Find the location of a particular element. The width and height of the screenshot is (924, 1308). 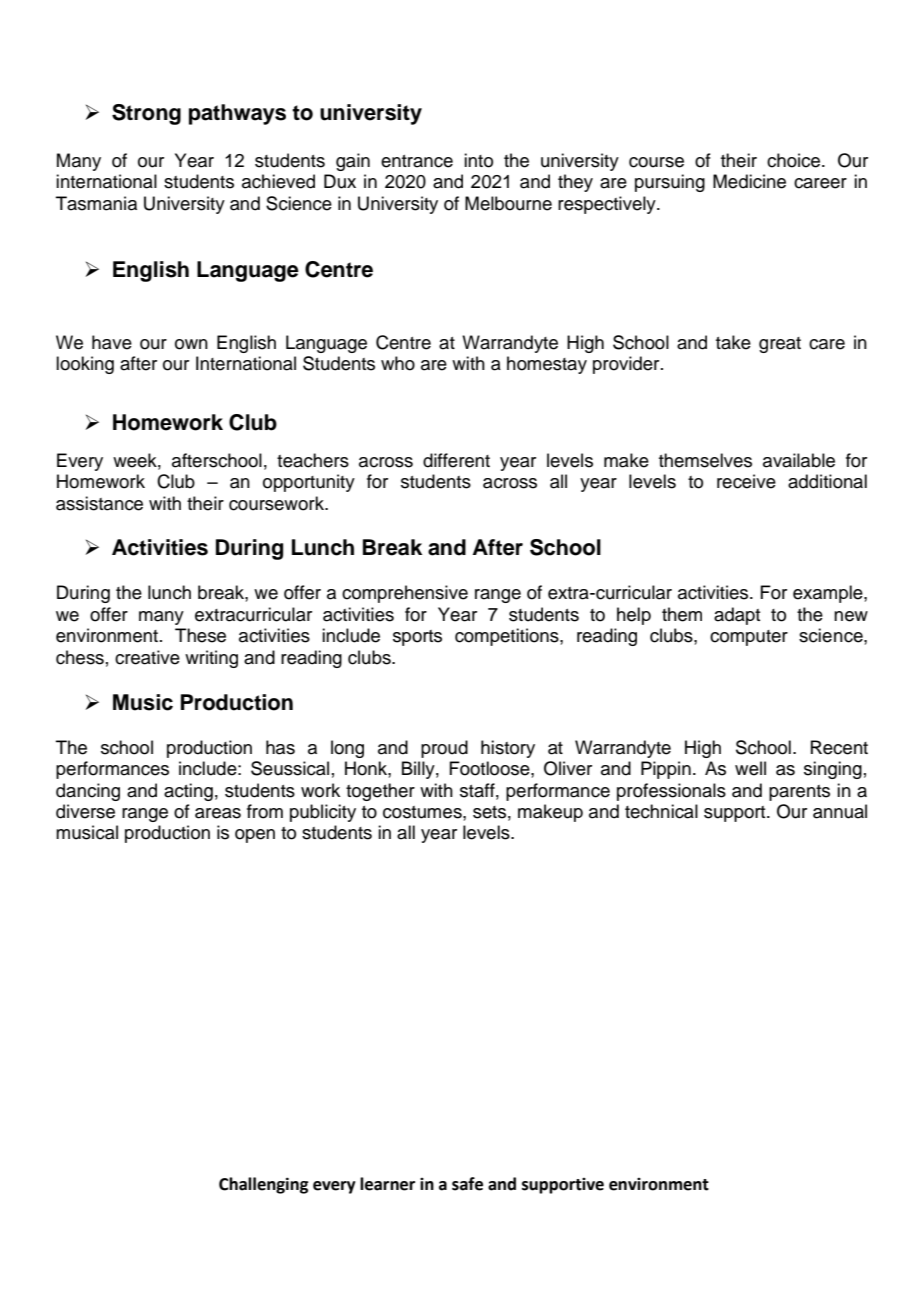

safe is located at coordinates (467, 1184).
